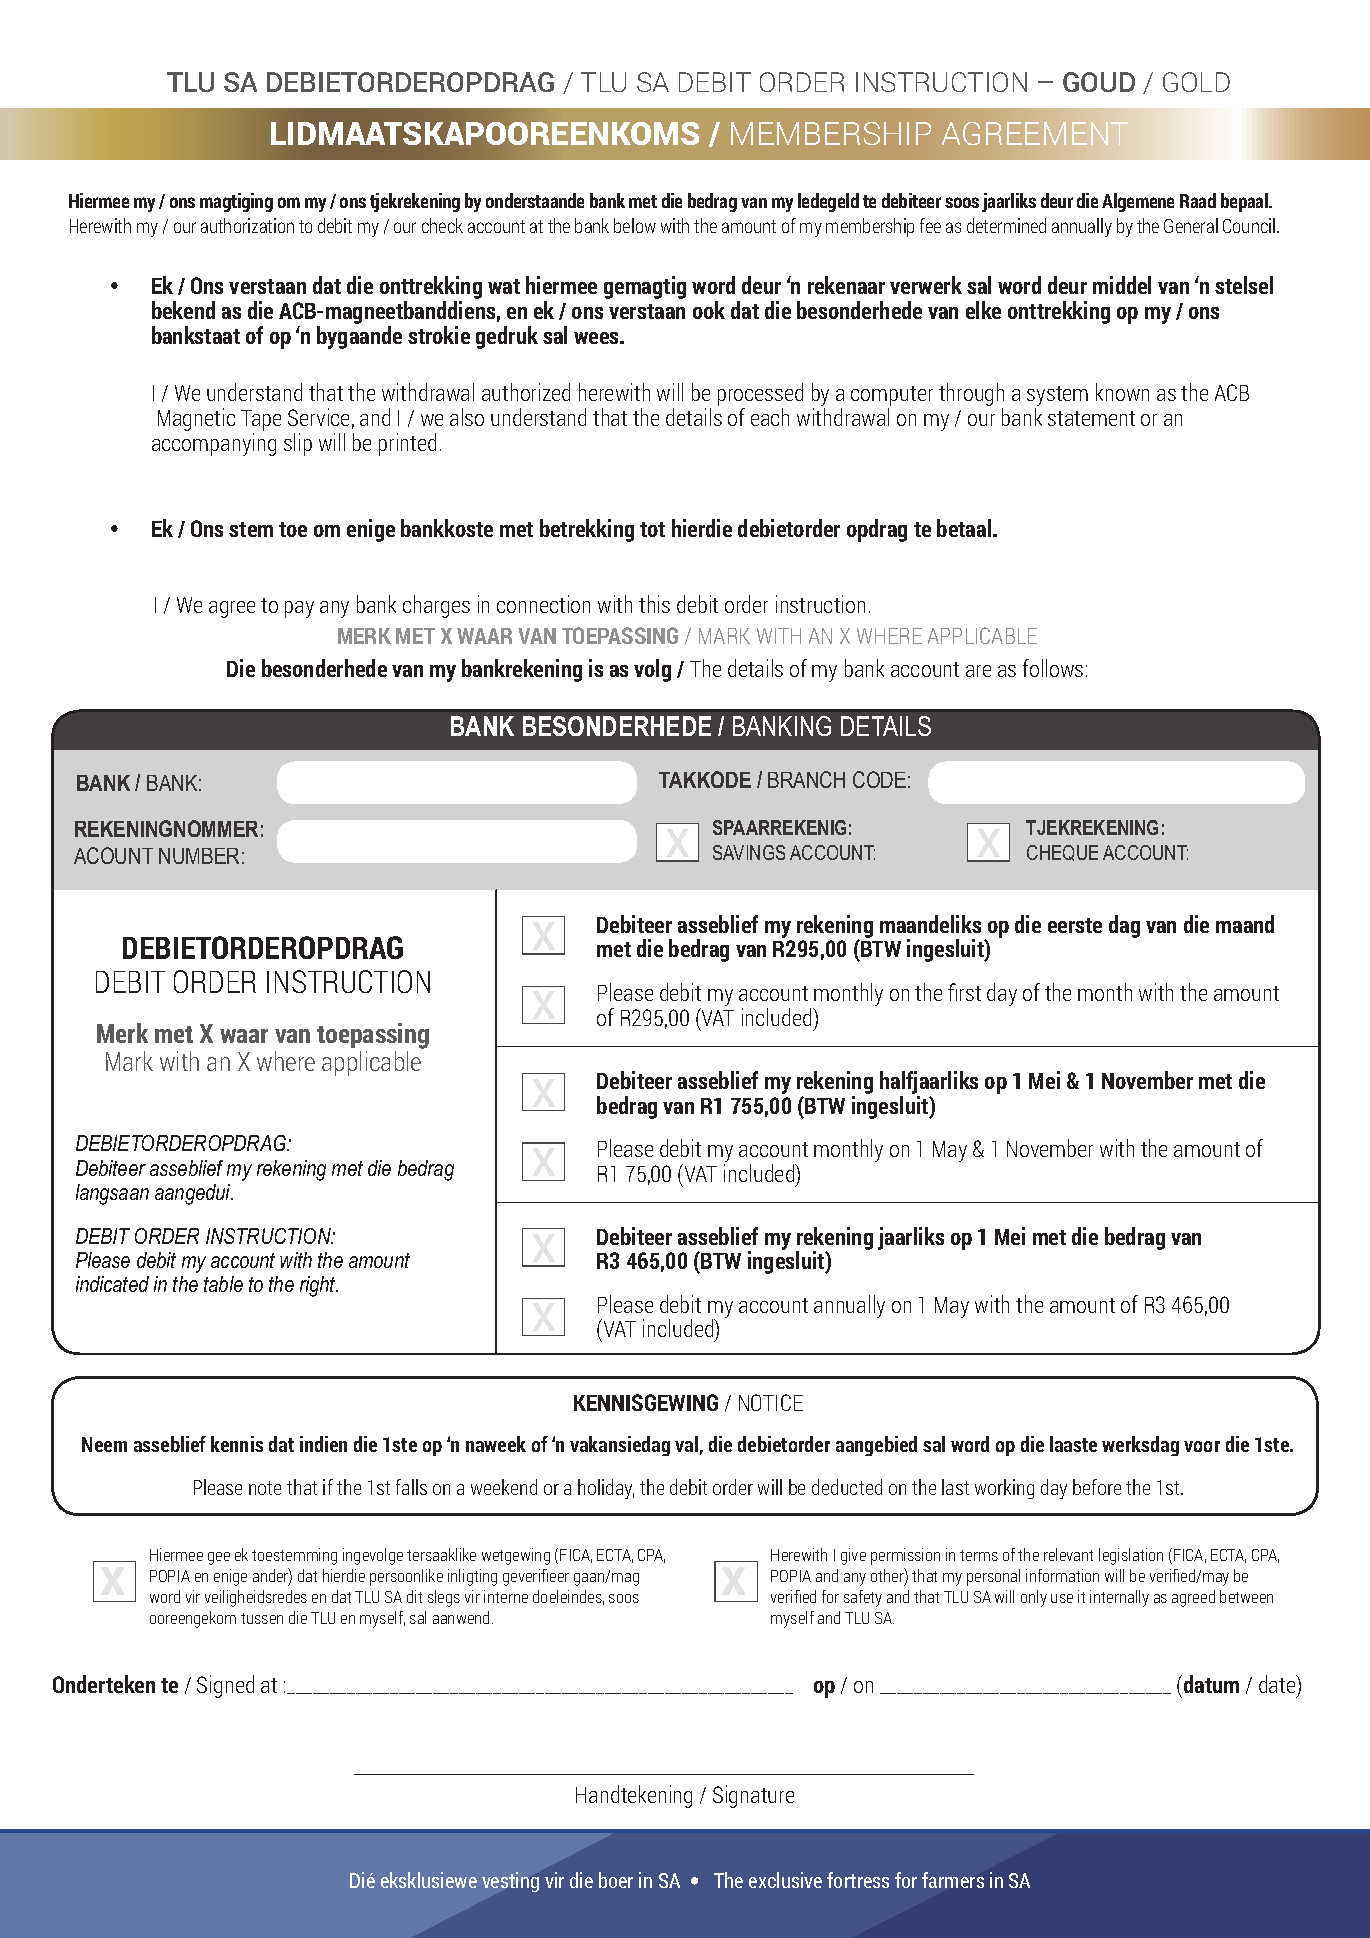  What do you see at coordinates (1053, 668) in the screenshot?
I see `follows` at bounding box center [1053, 668].
